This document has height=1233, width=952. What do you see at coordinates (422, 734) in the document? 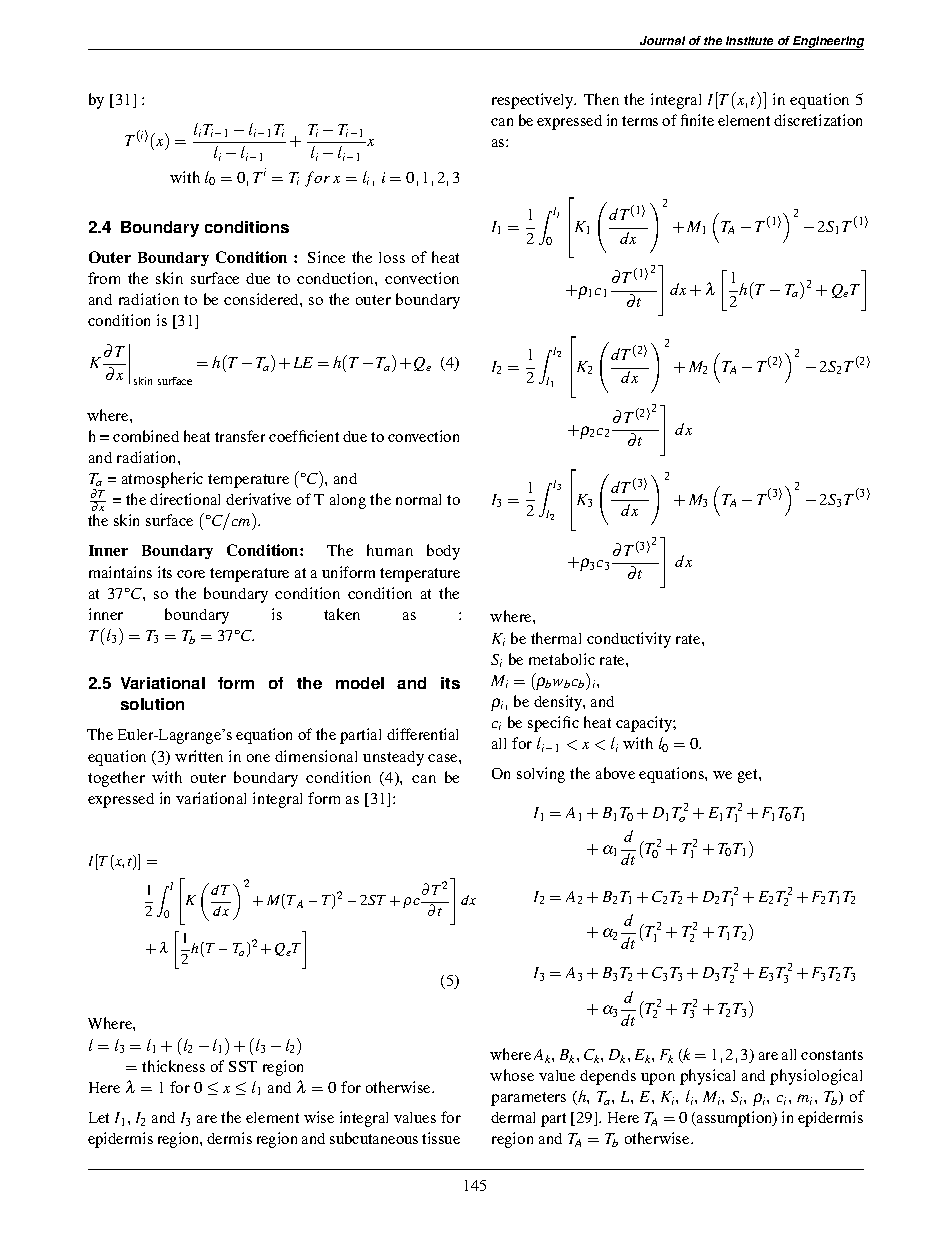
I see `differential` at bounding box center [422, 734].
